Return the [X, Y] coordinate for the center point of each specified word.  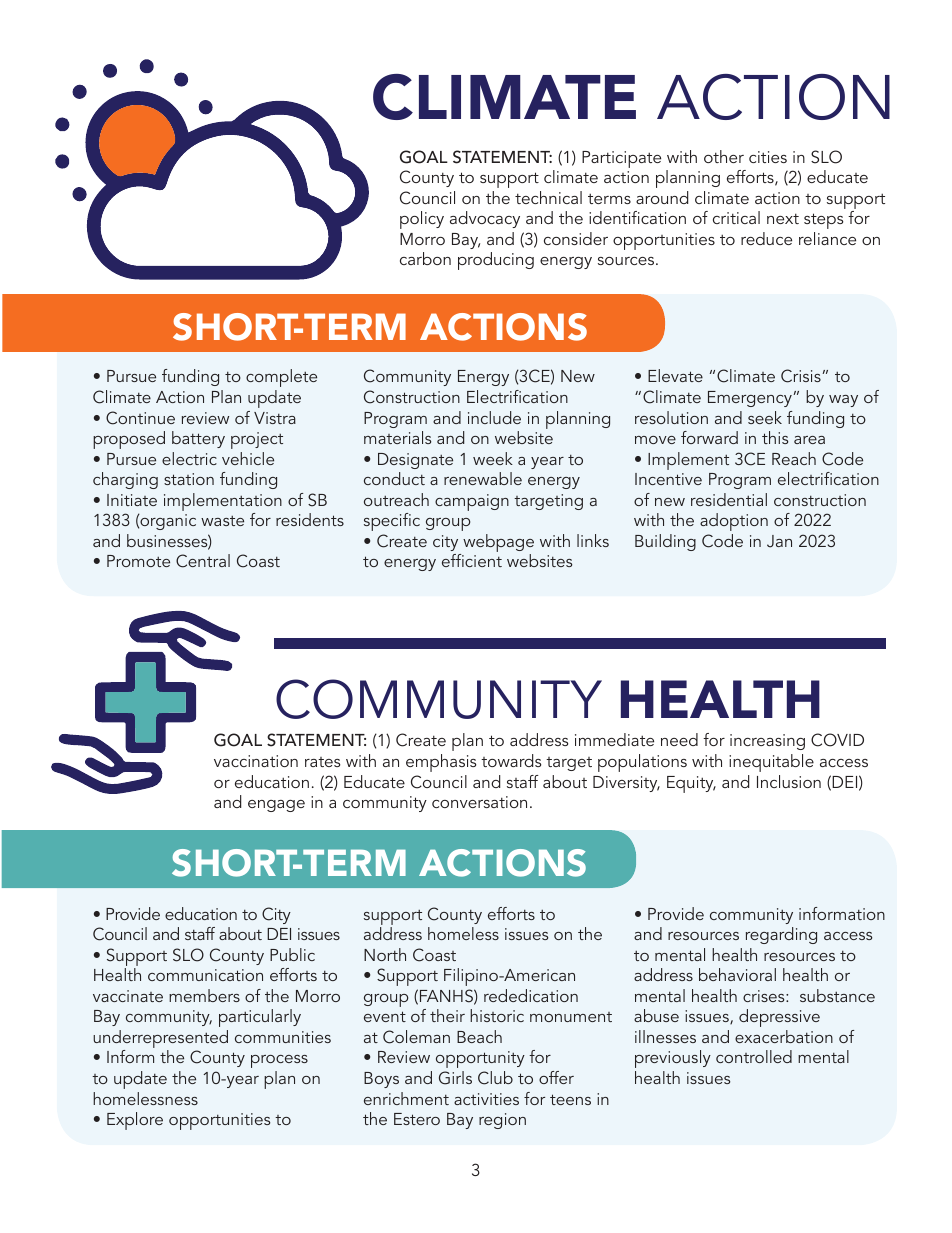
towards [511, 760]
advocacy [485, 219]
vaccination [256, 761]
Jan [779, 541]
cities [768, 157]
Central [203, 561]
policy [422, 220]
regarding [781, 935]
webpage [497, 544]
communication [205, 975]
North [385, 954]
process [279, 1061]
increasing [767, 742]
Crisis [801, 376]
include [494, 417]
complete [281, 378]
